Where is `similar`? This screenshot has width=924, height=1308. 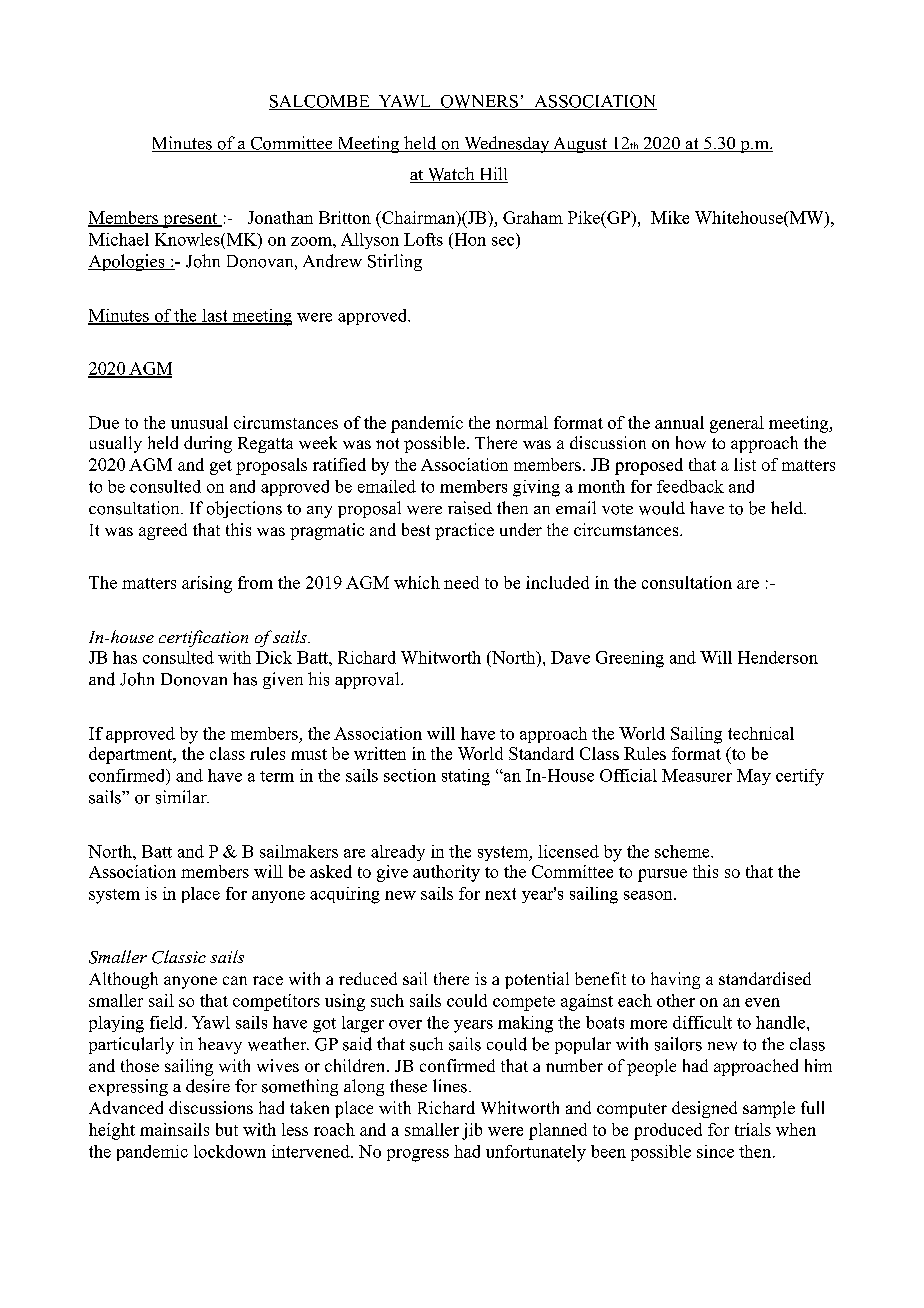 similar is located at coordinates (182, 797).
